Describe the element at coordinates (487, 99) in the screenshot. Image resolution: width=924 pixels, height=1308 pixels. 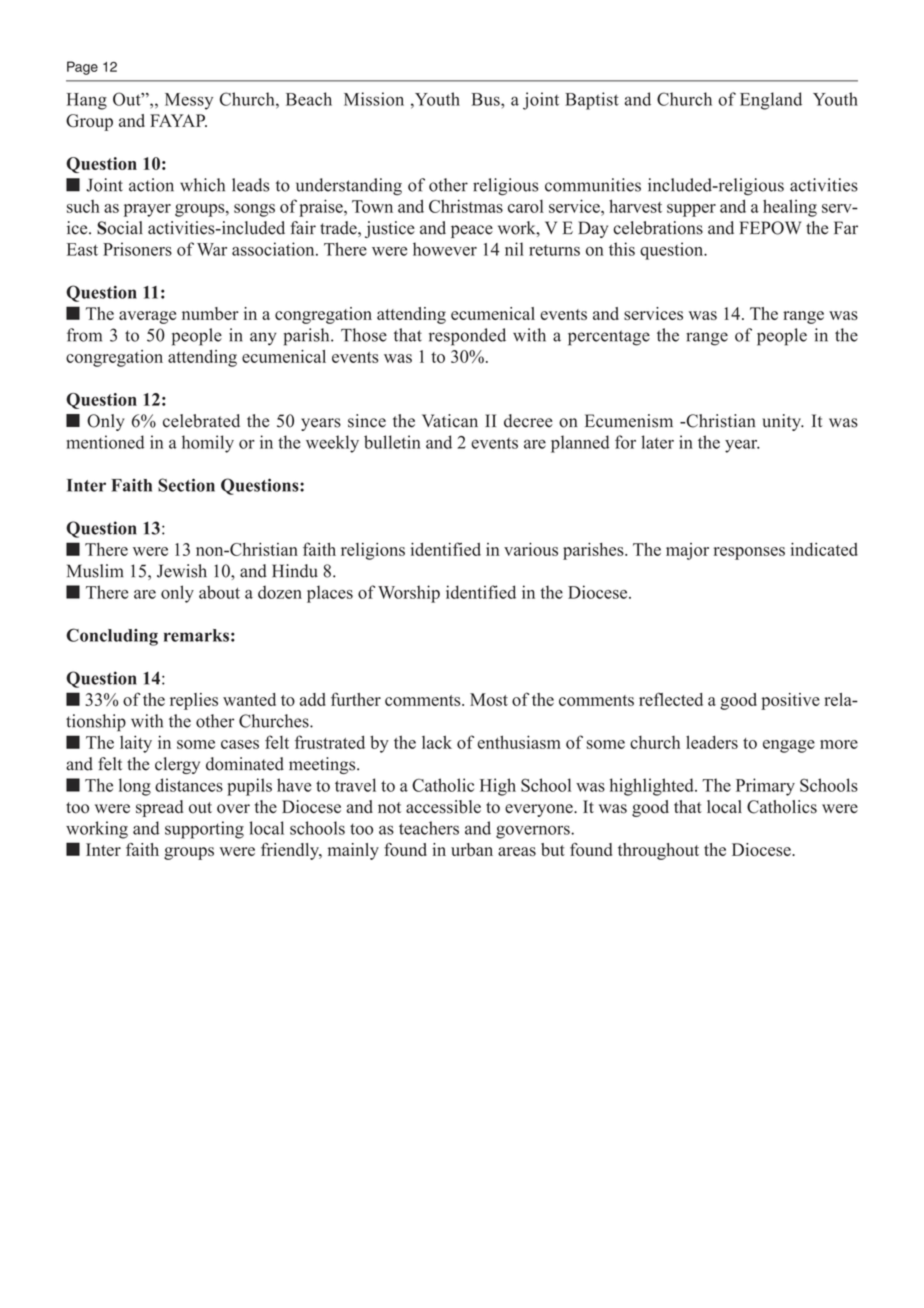
I see `Bus` at that location.
